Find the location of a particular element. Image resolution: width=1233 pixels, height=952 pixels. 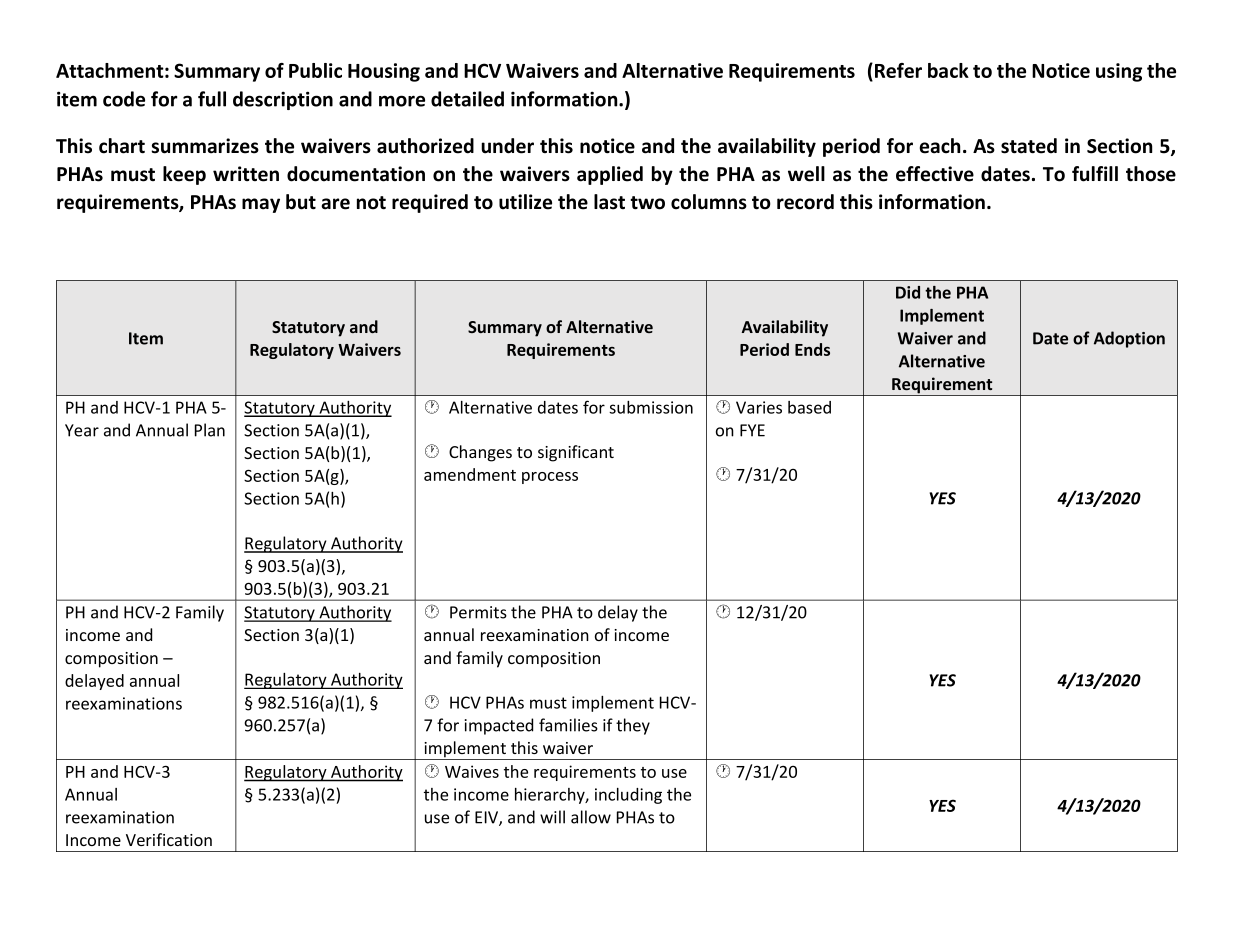

may is located at coordinates (261, 205).
